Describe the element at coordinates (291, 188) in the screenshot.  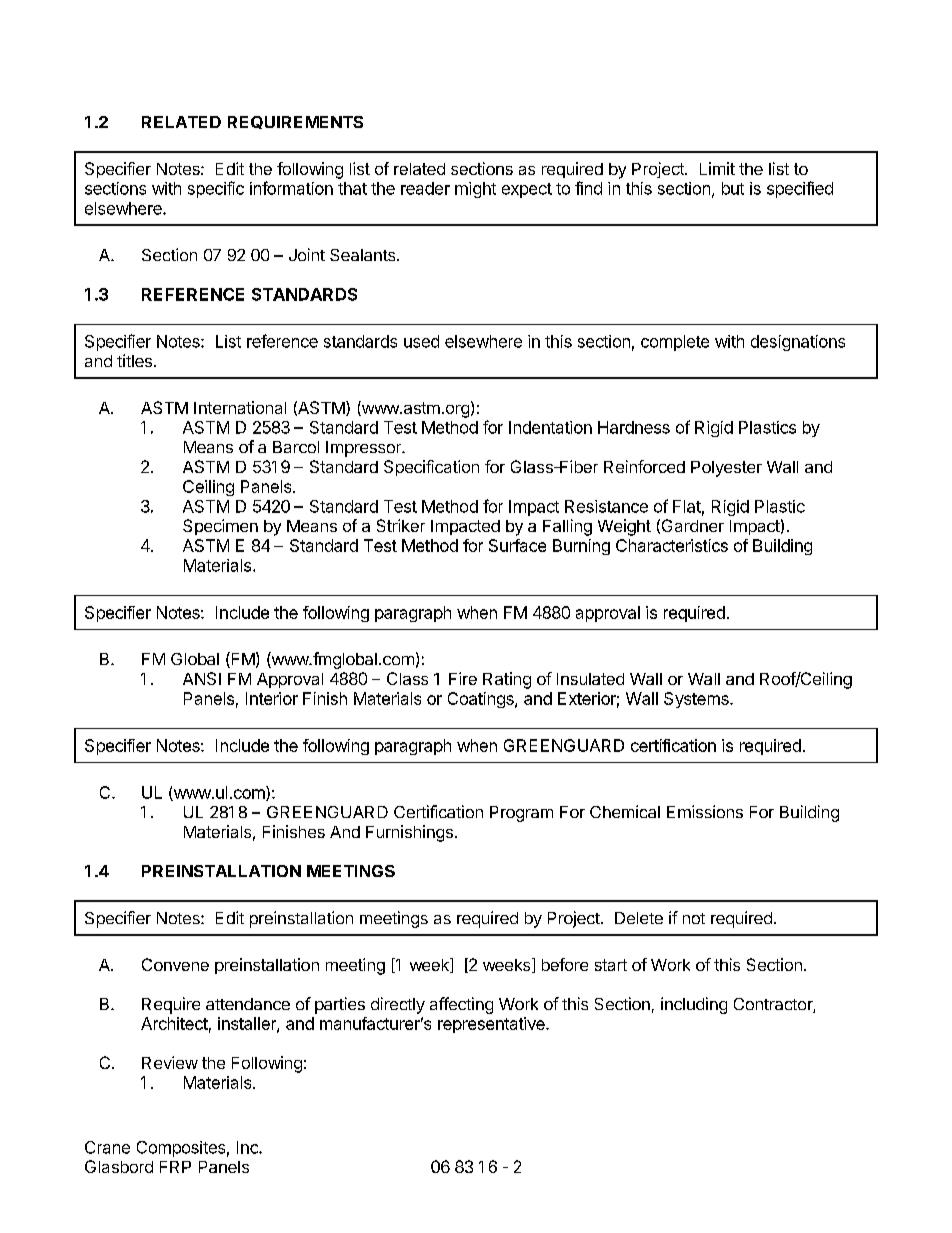
I see `information` at that location.
